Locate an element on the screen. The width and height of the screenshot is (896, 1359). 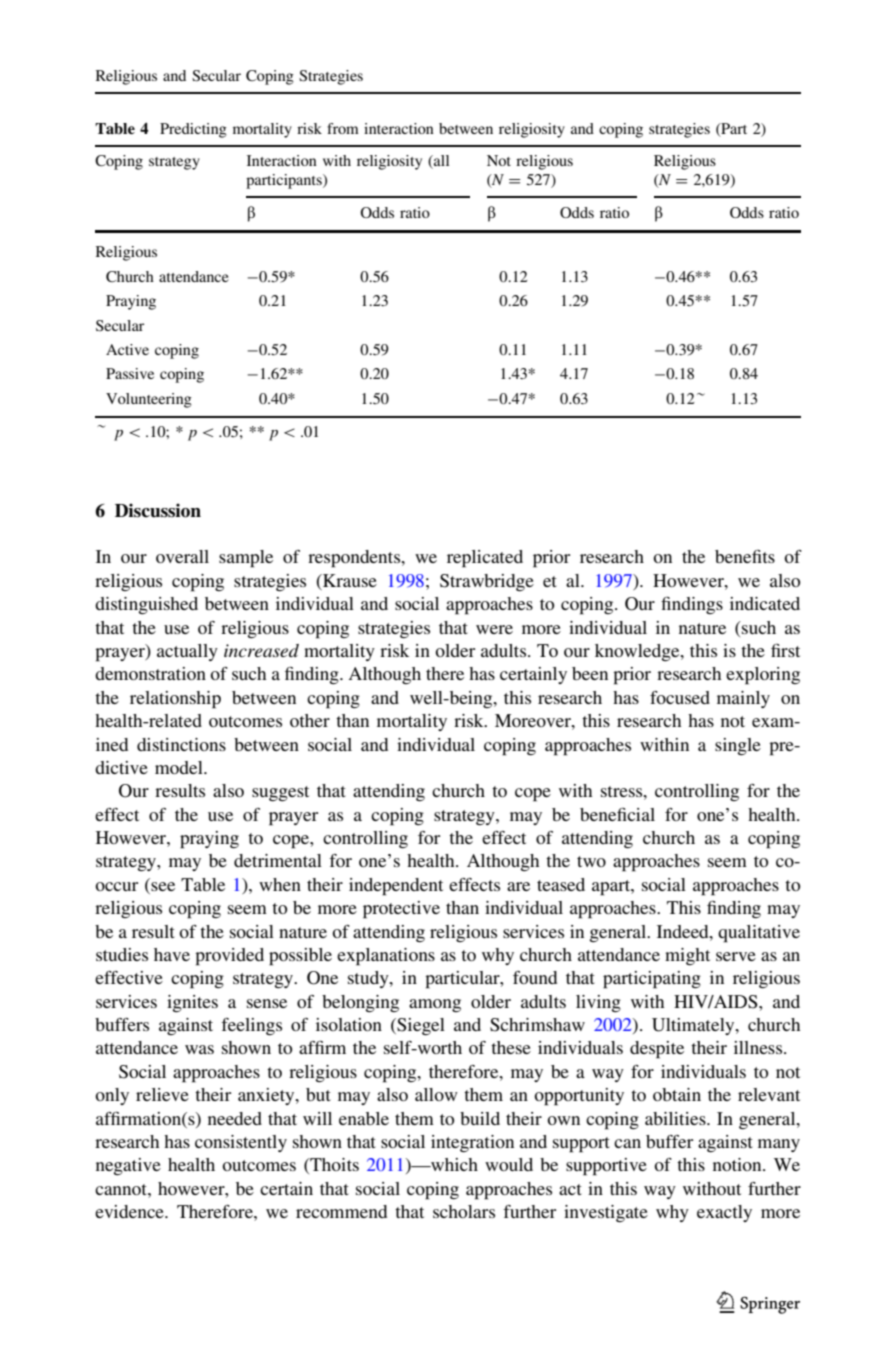
from is located at coordinates (343, 128).
